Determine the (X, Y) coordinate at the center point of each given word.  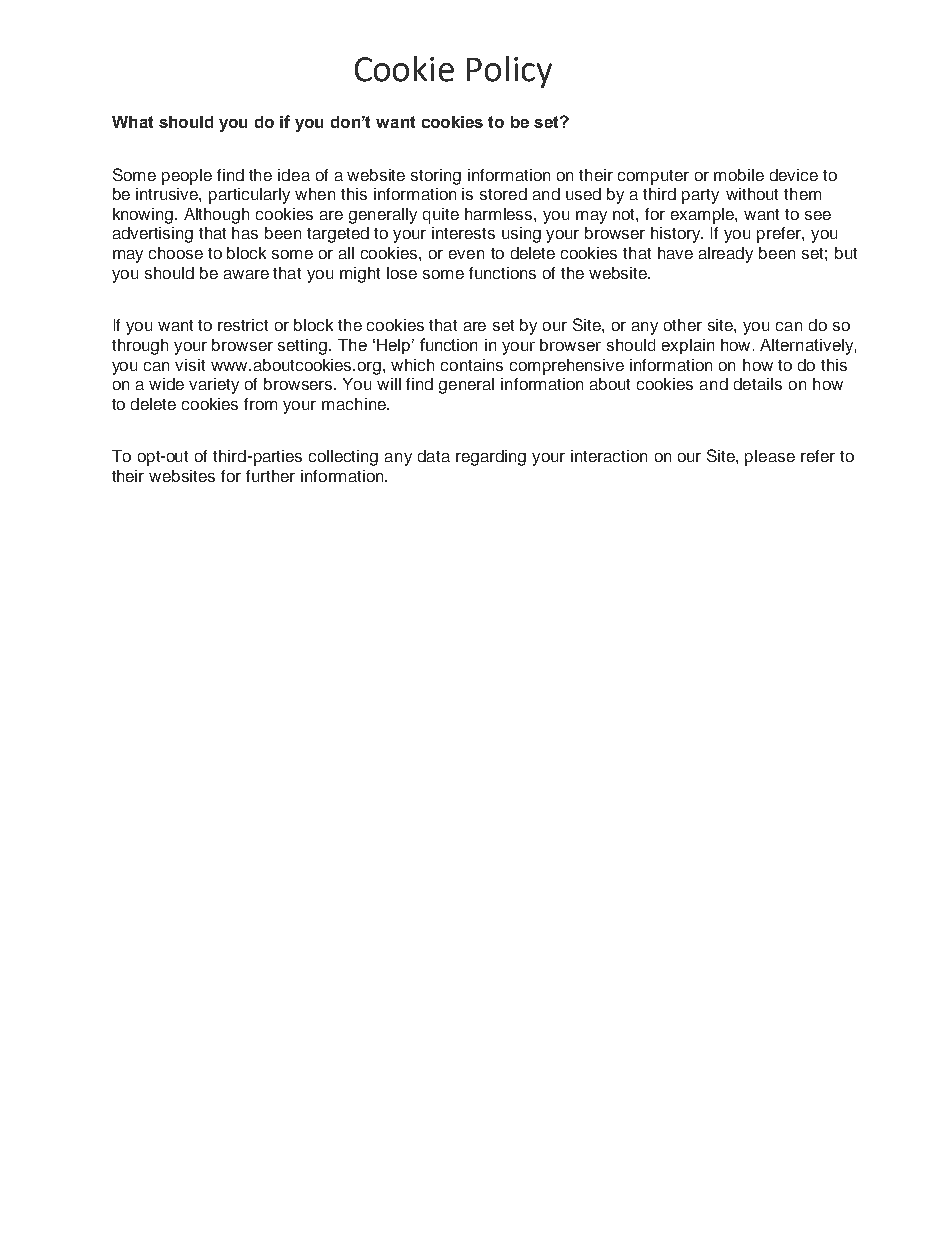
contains (472, 365)
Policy (509, 72)
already (726, 255)
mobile (739, 175)
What (132, 122)
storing (436, 177)
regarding (491, 458)
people (187, 177)
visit (190, 365)
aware (246, 274)
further (270, 476)
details (758, 384)
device (794, 175)
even (466, 254)
